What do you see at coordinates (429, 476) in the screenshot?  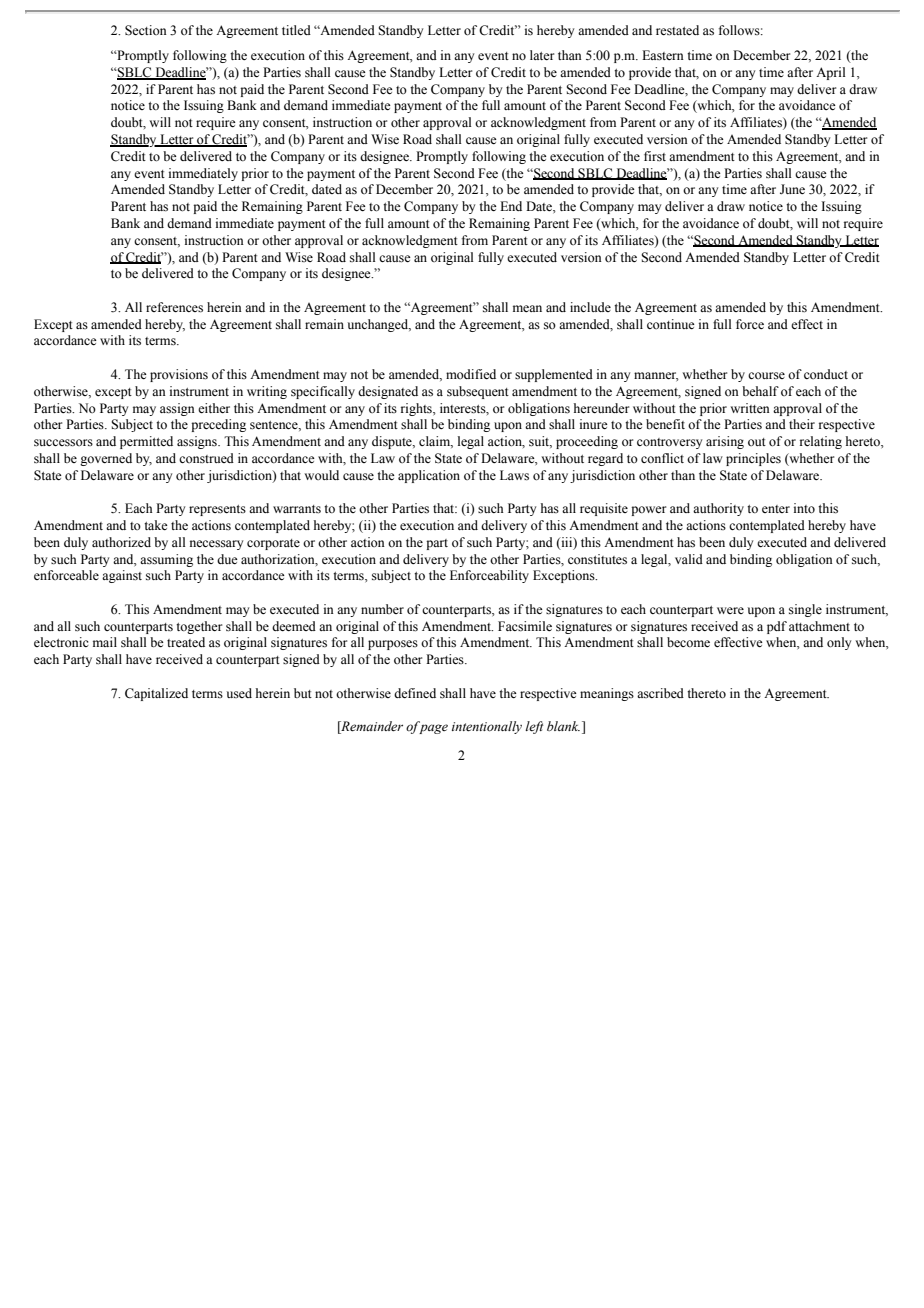 I see `application` at bounding box center [429, 476].
